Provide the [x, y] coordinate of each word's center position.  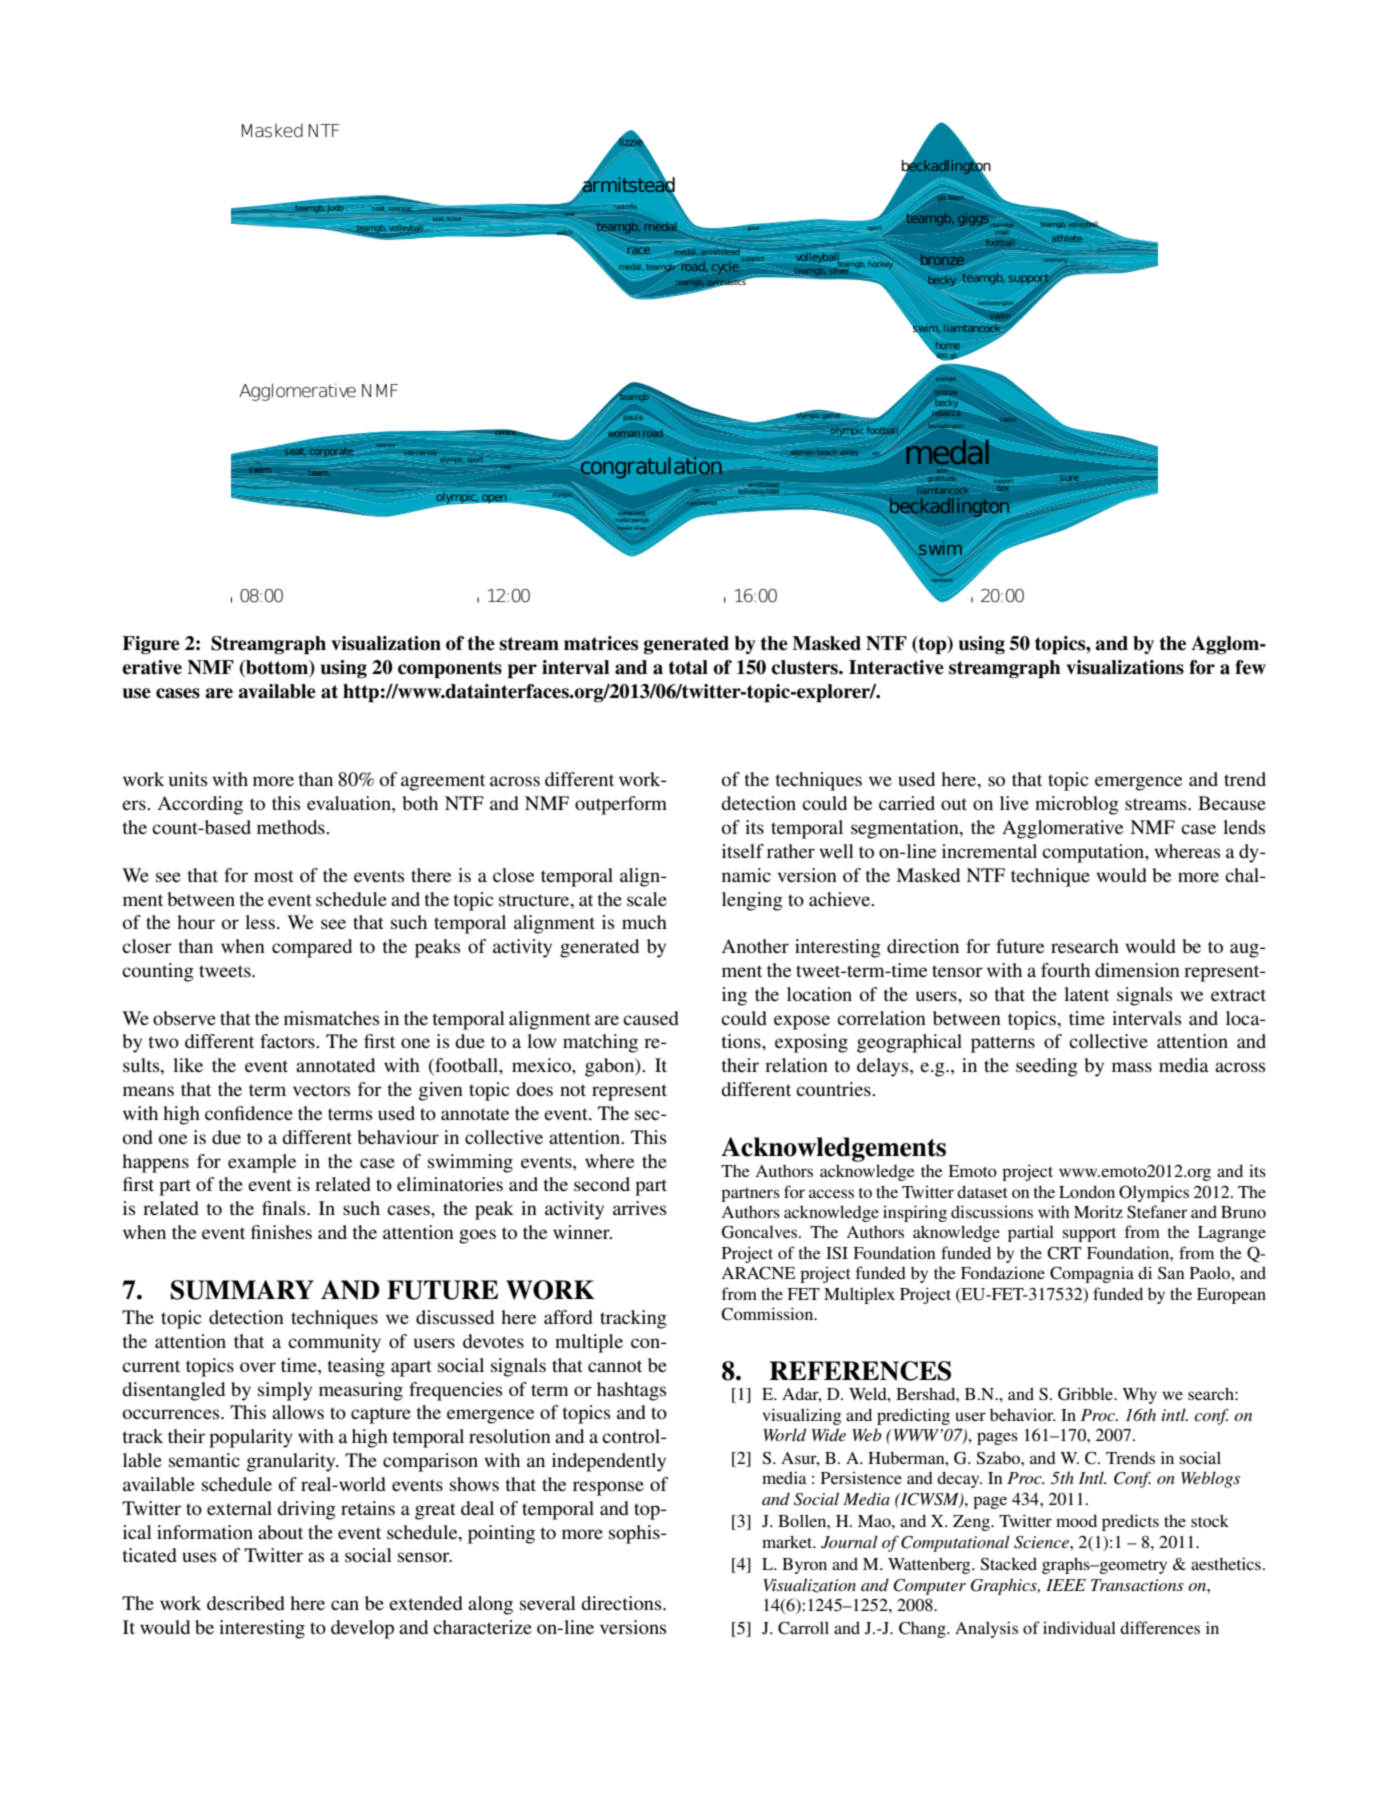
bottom [277, 668]
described [246, 1603]
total [688, 667]
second [602, 1184]
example [262, 1163]
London [1087, 1191]
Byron [804, 1566]
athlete [1067, 238]
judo [335, 209]
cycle [725, 268]
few [1250, 667]
